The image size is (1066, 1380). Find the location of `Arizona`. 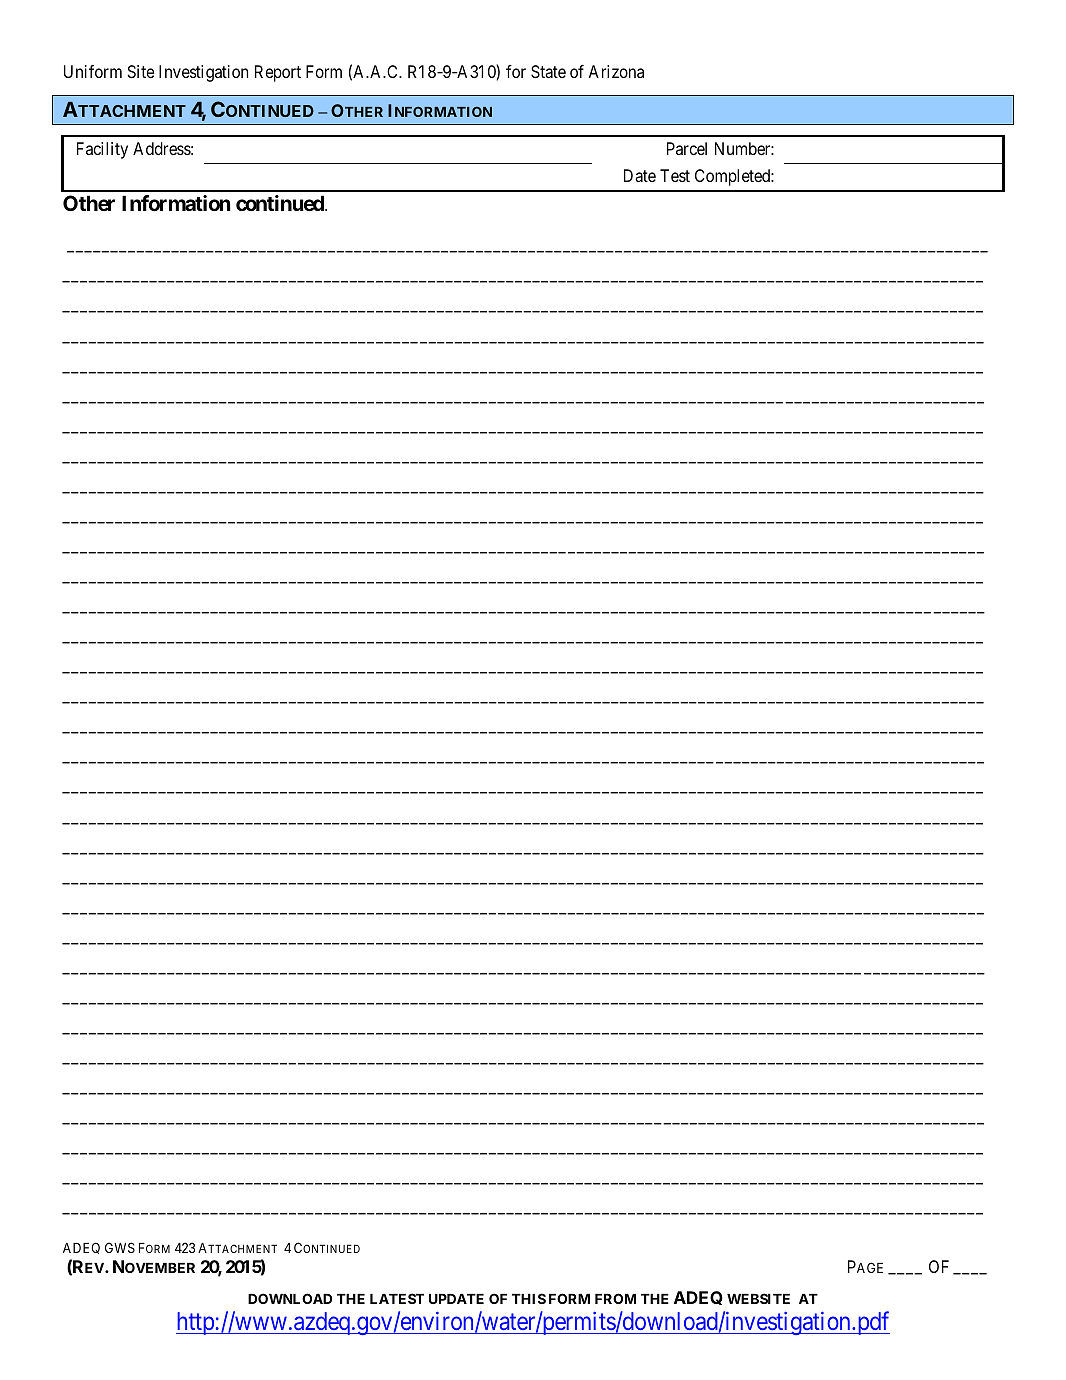

Arizona is located at coordinates (616, 71).
